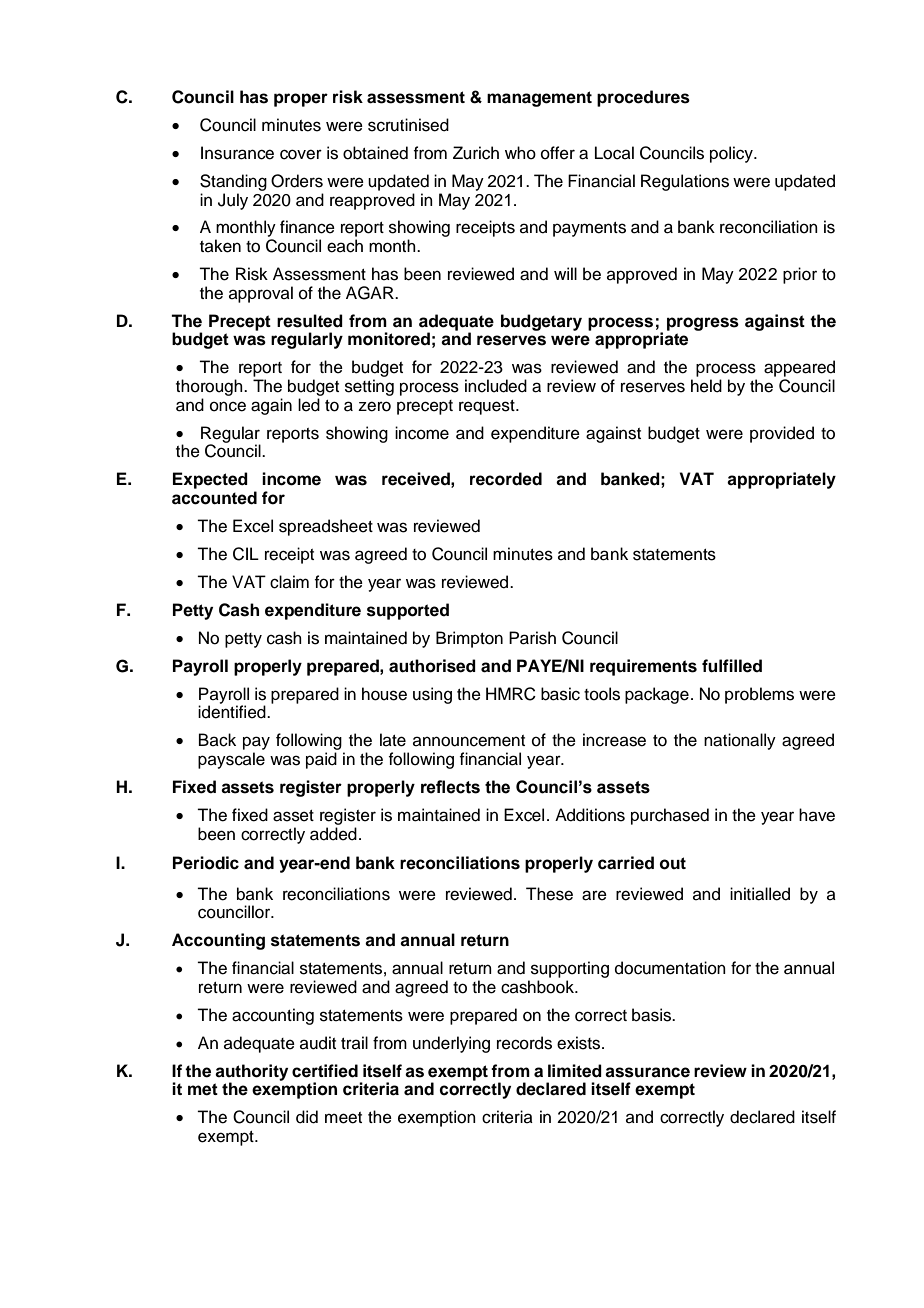 The image size is (924, 1308). I want to click on cover, so click(301, 154).
